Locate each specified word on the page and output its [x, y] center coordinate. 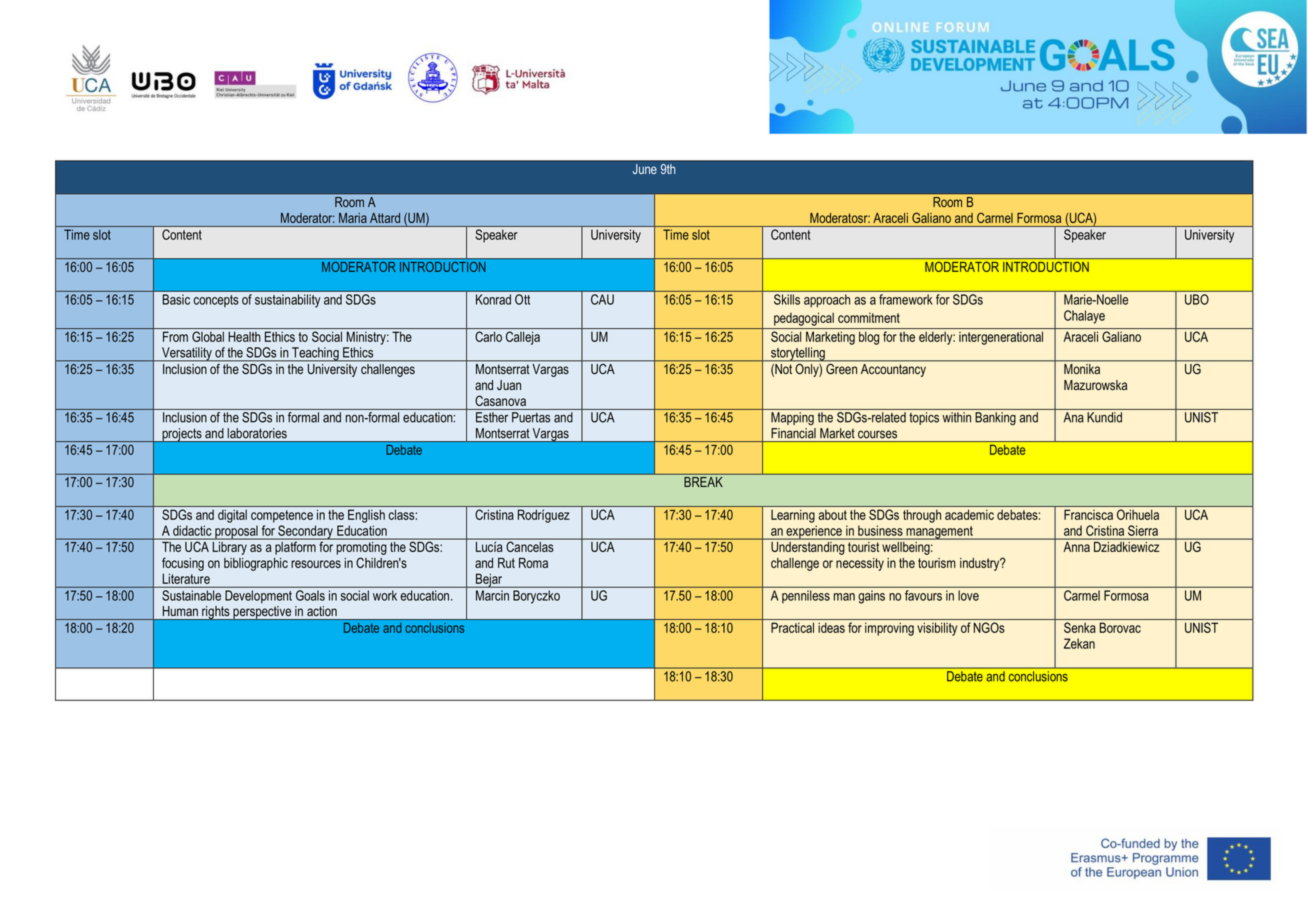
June [645, 169]
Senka [1080, 627]
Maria [353, 218]
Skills [787, 299]
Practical [792, 627]
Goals [310, 595]
